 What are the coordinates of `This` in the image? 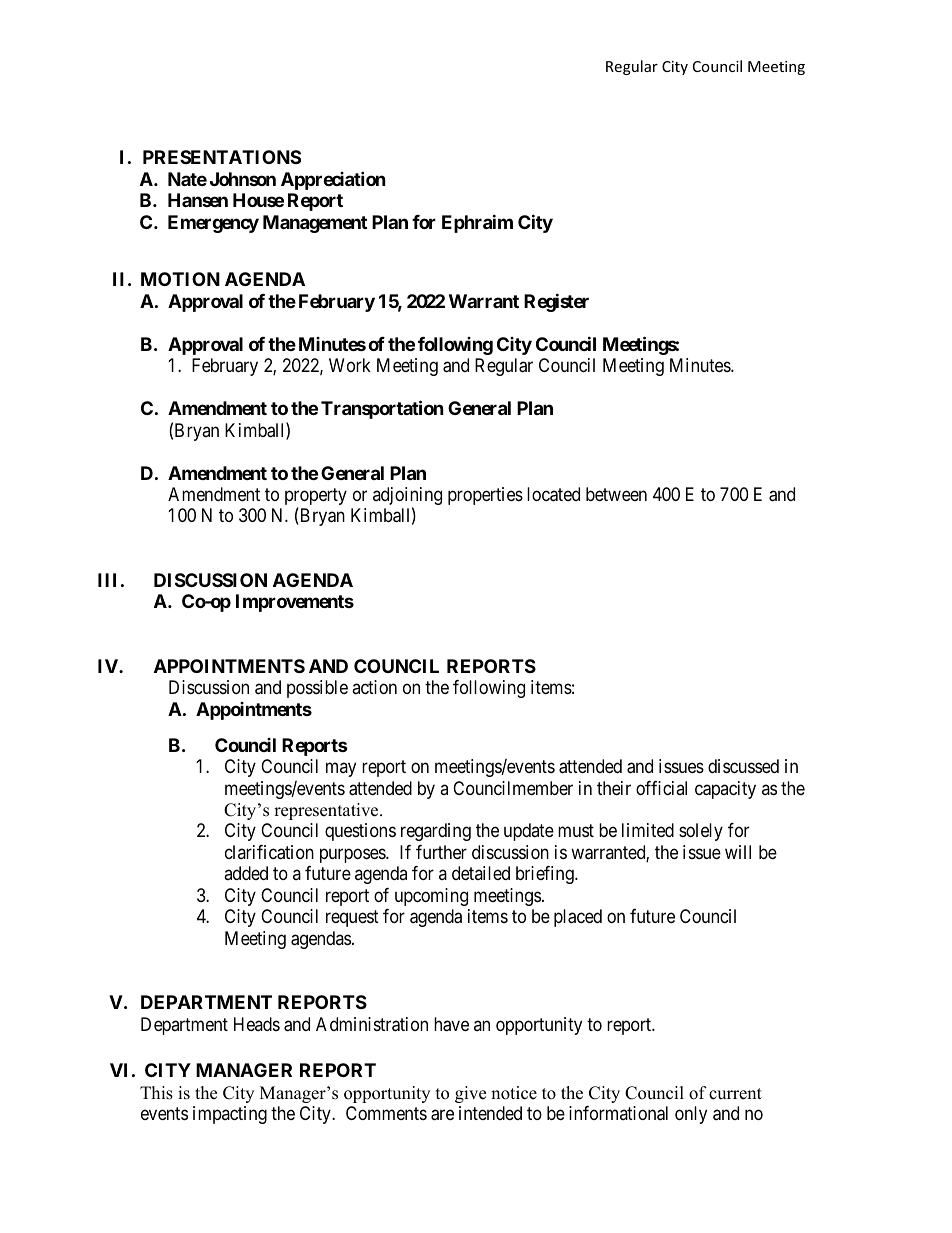 It's located at (156, 1093).
